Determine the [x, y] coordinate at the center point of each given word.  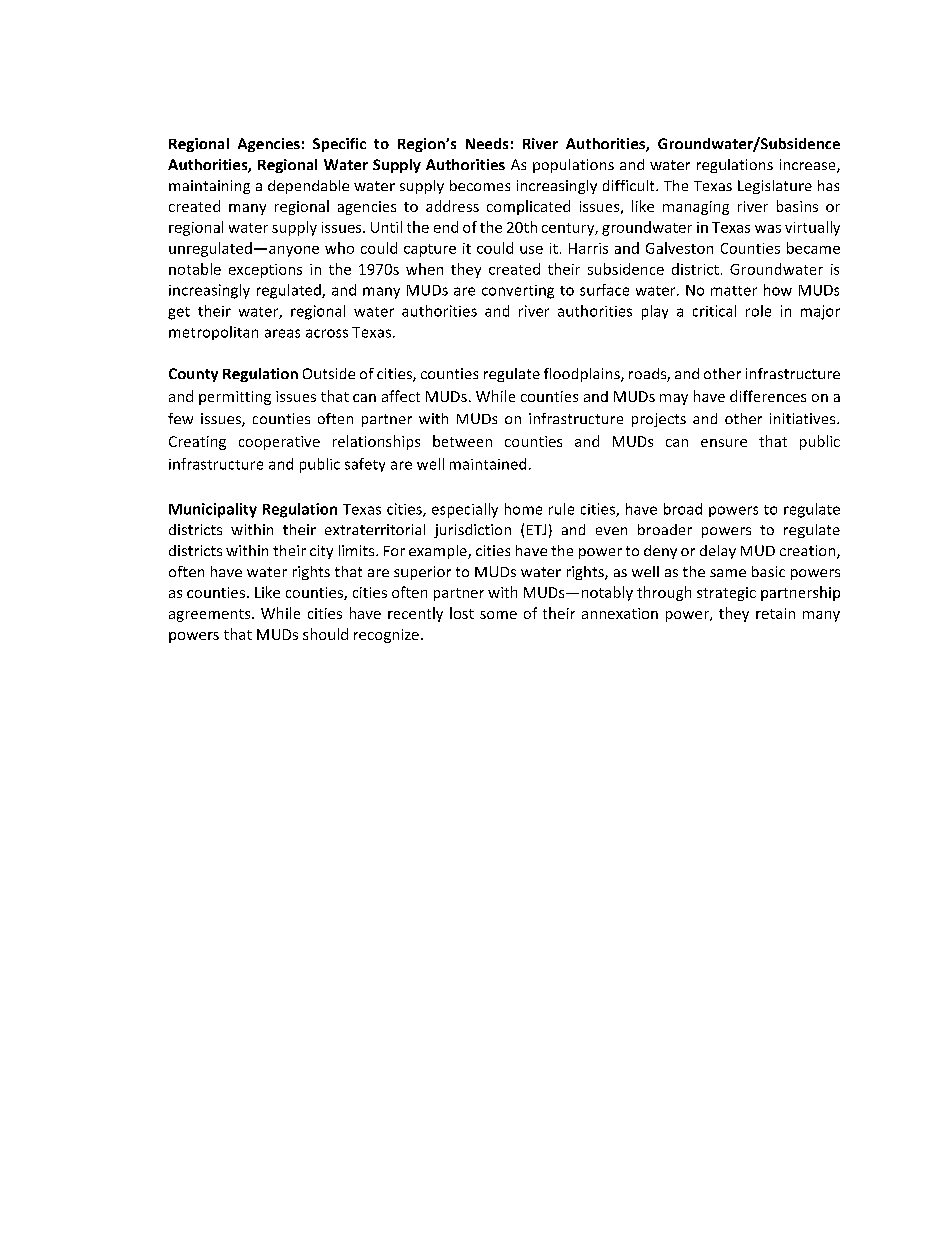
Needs [487, 143]
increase [809, 166]
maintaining [209, 187]
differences [768, 396]
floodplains [583, 375]
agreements [211, 615]
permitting [235, 398]
